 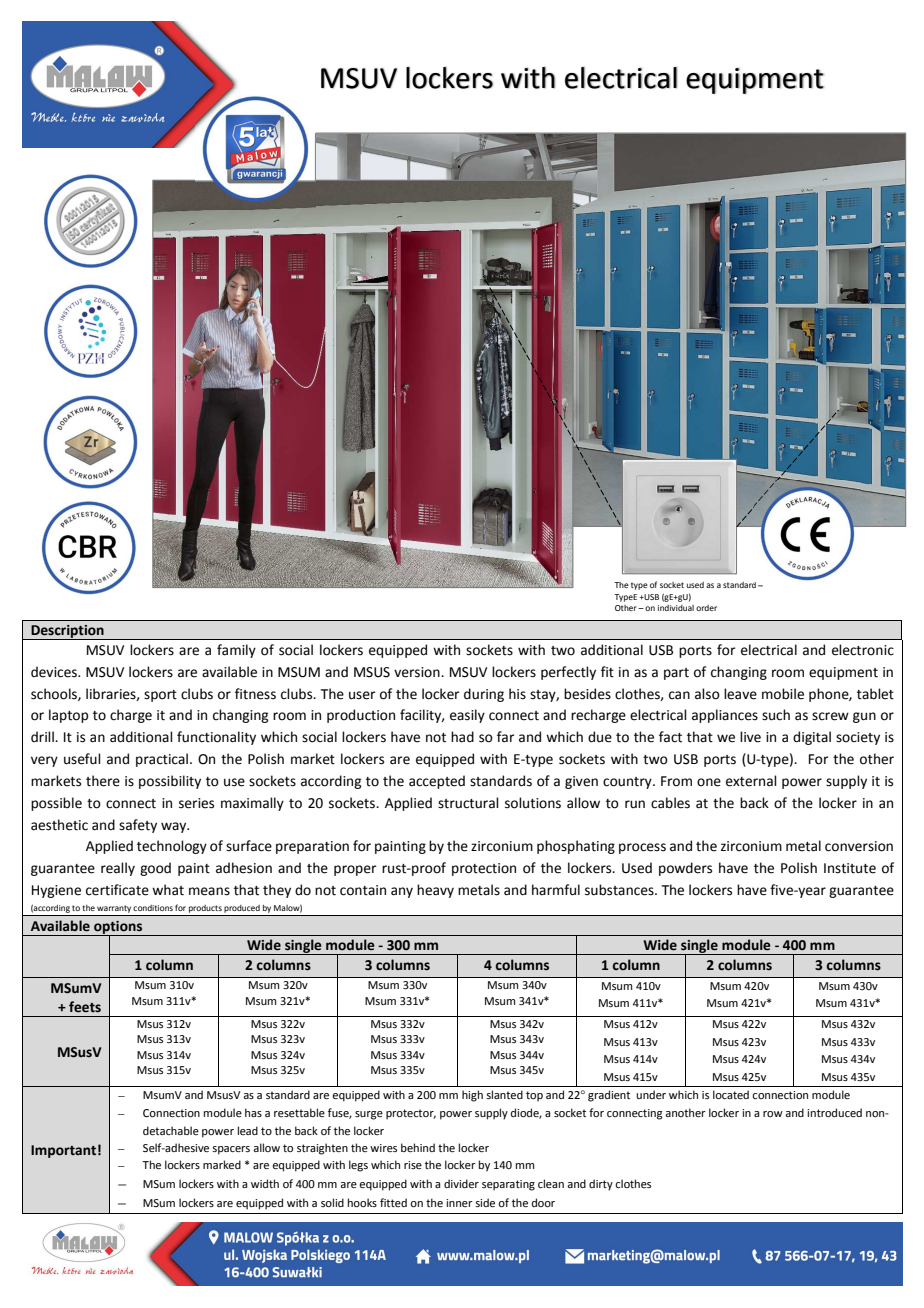 I want to click on order, so click(x=706, y=608).
